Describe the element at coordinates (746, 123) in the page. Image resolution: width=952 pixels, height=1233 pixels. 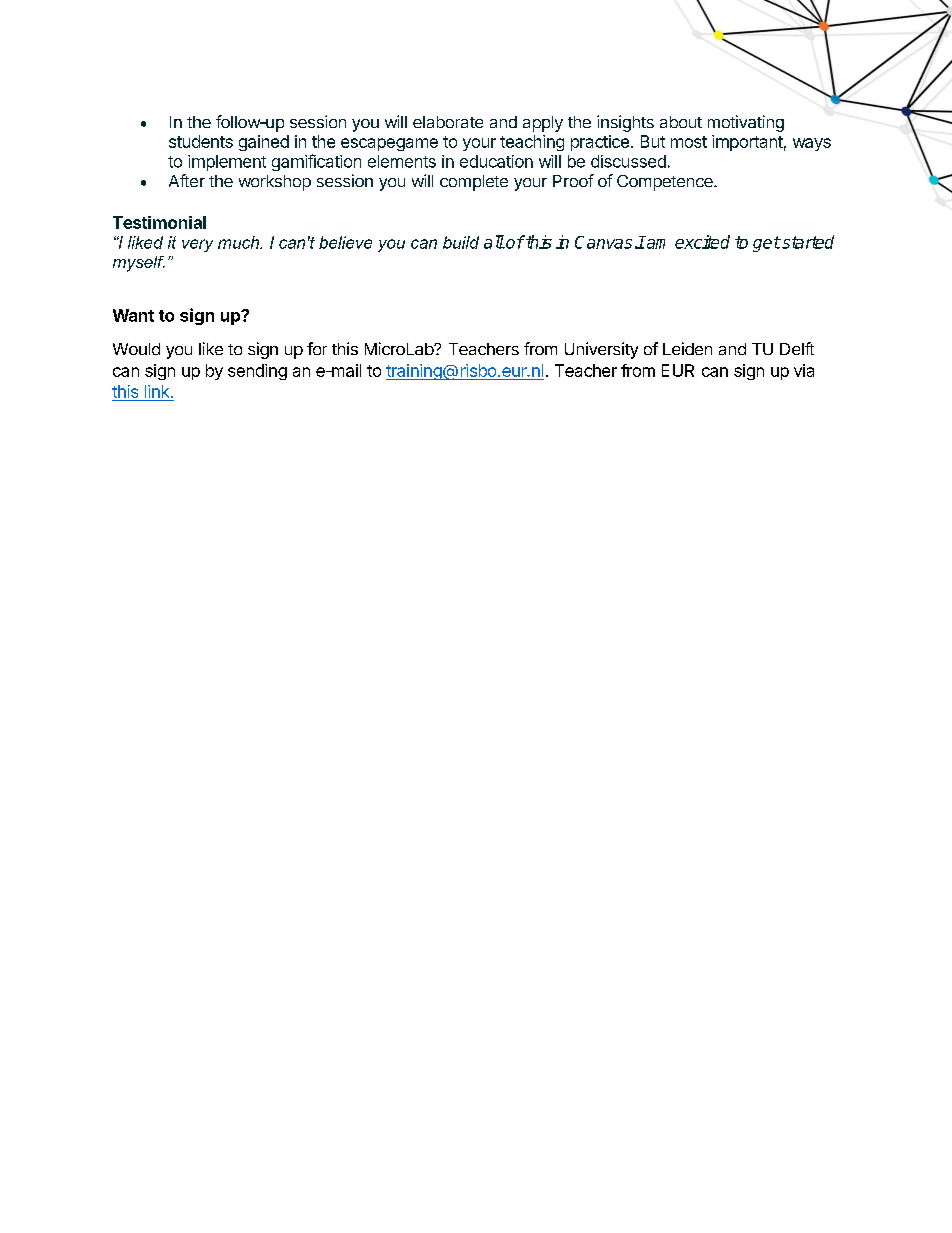
I see `motivating` at that location.
